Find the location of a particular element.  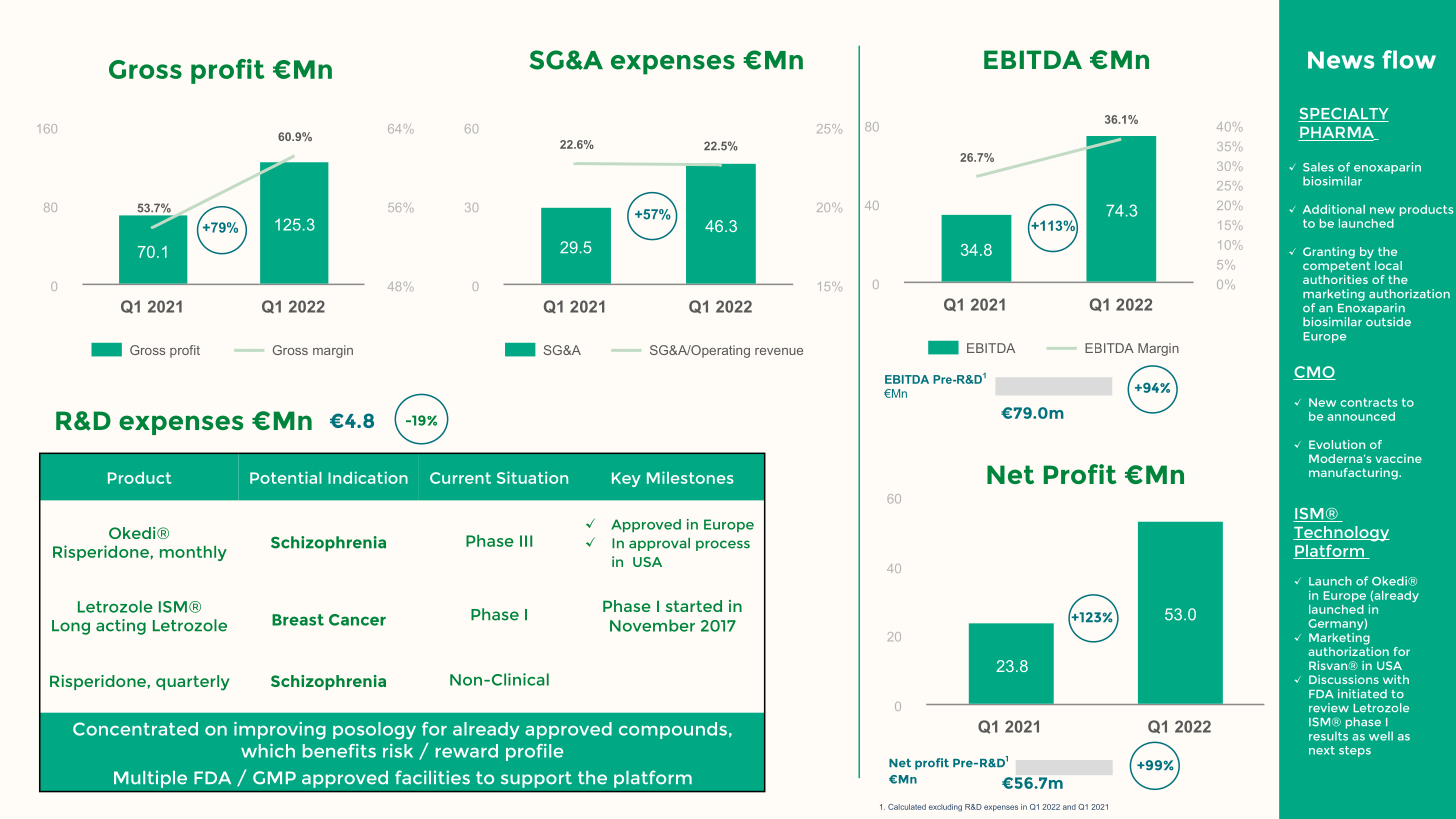

next is located at coordinates (1322, 750).
